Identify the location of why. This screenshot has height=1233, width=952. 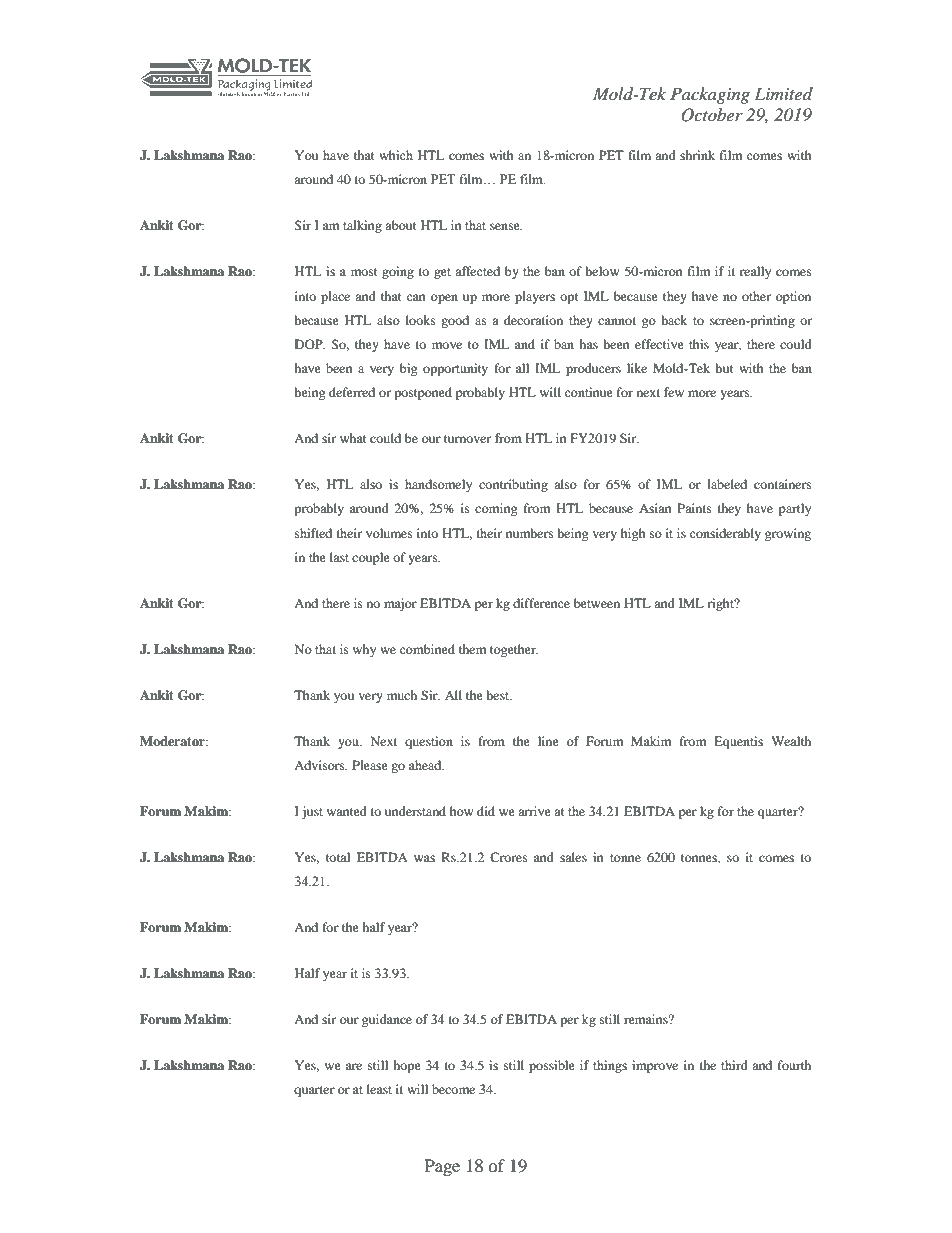
(364, 650).
